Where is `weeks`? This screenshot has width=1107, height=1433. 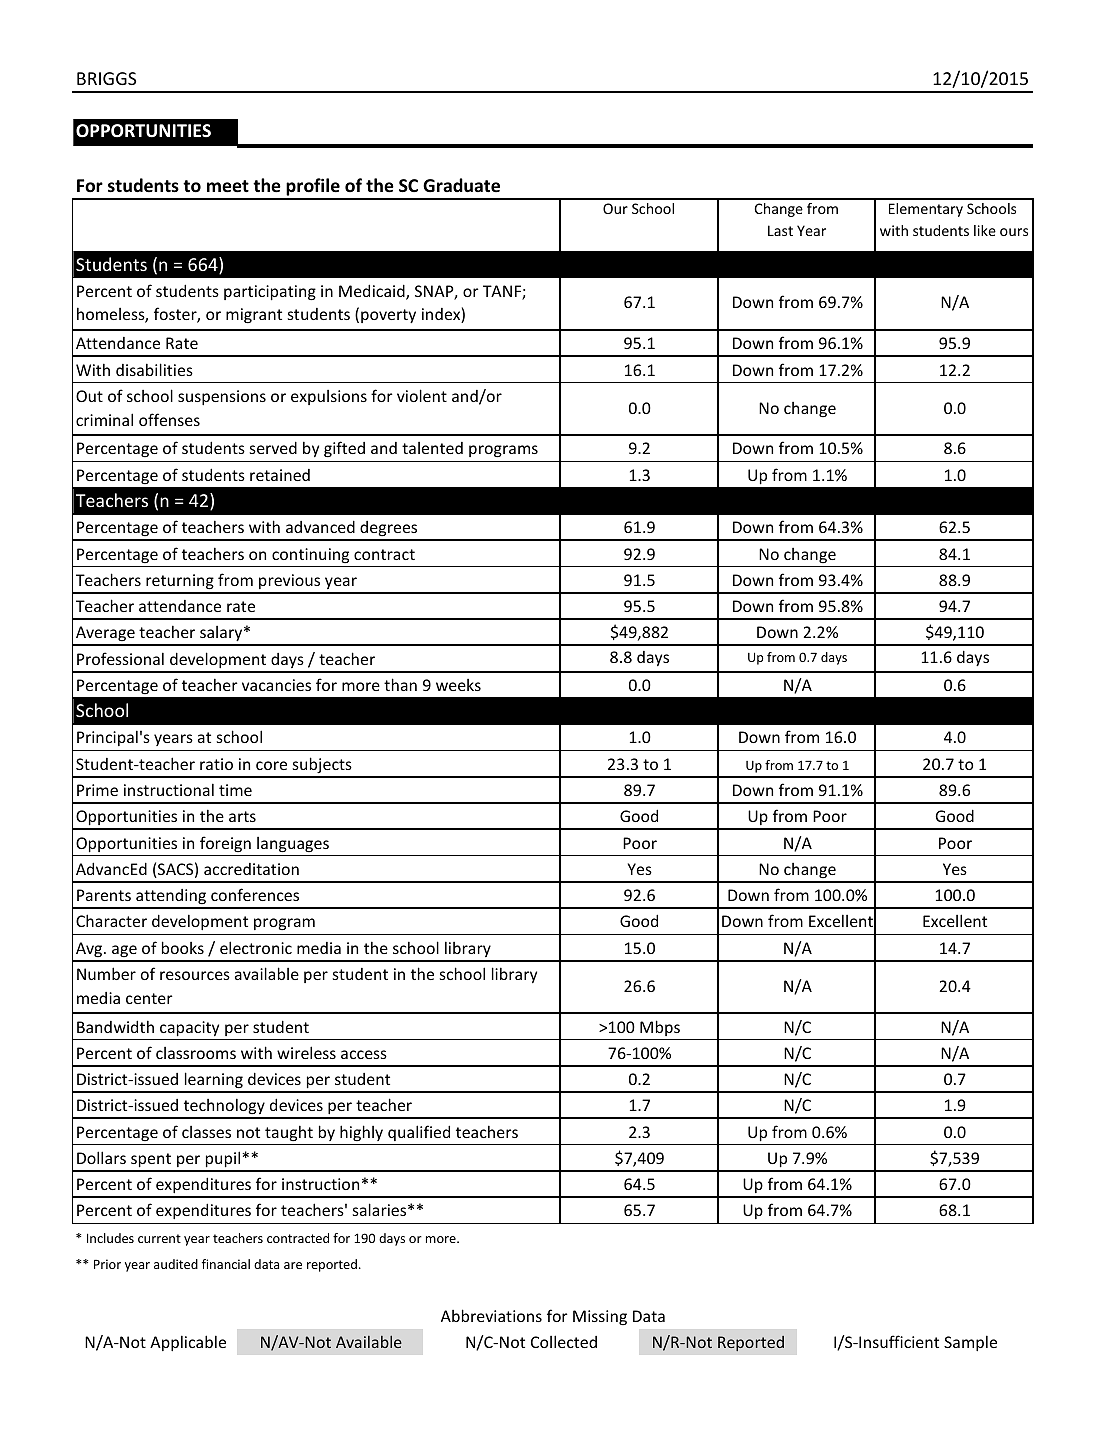
weeks is located at coordinates (458, 685).
